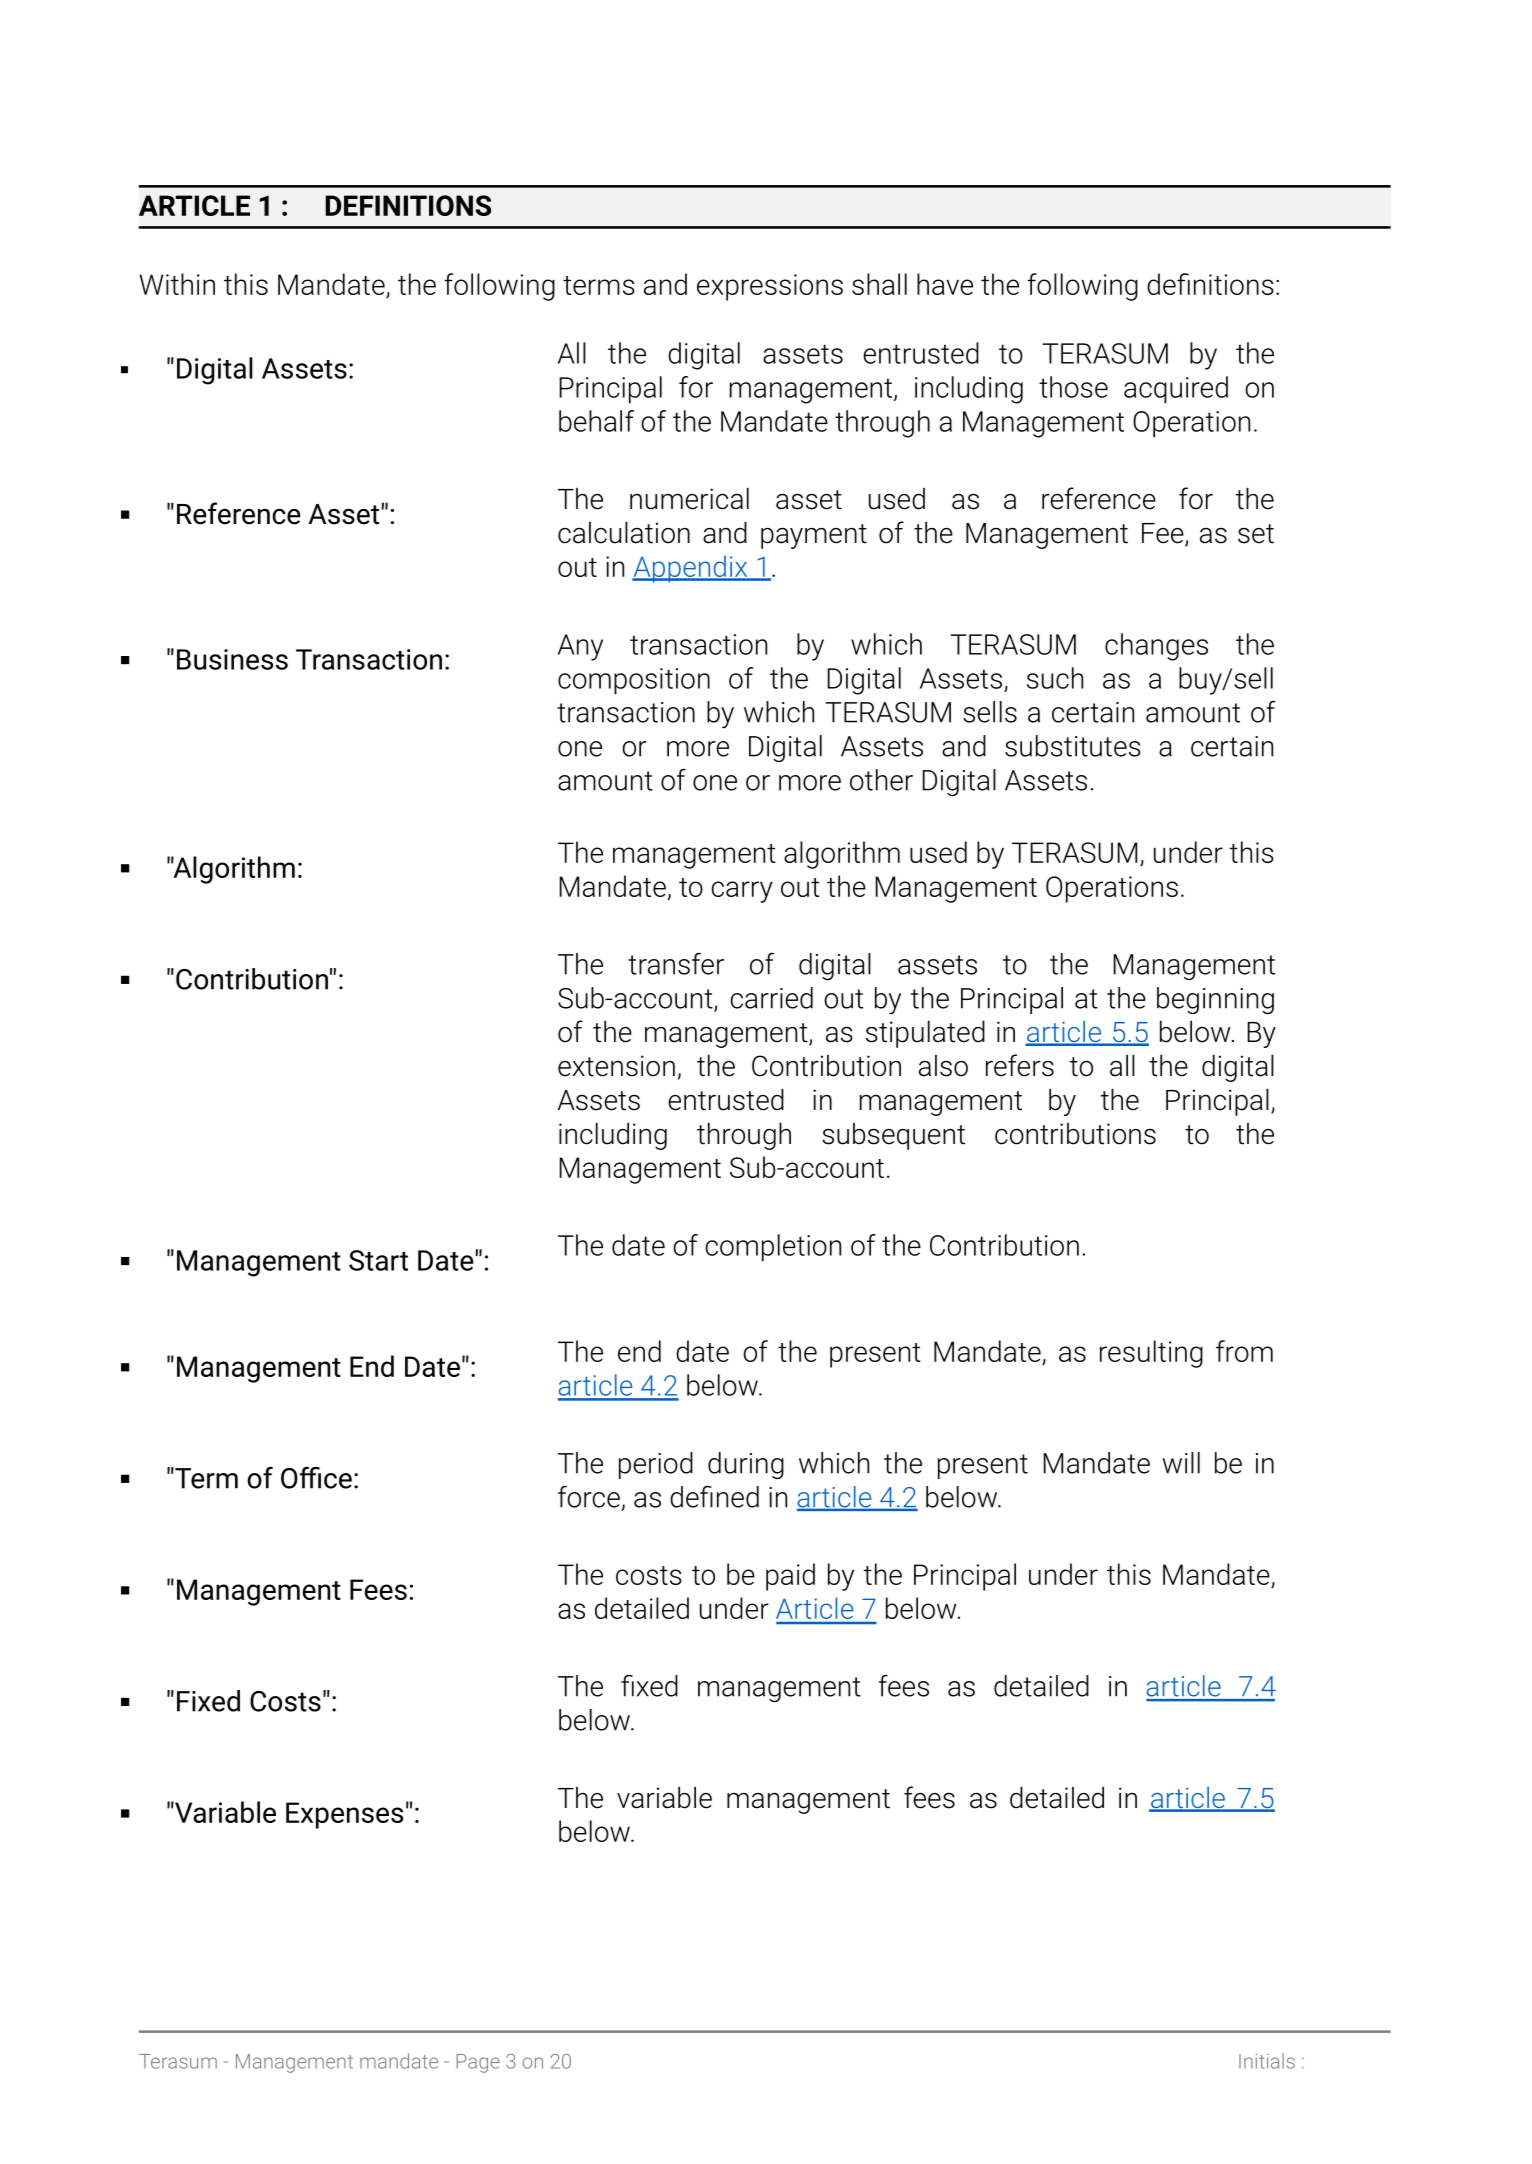 The width and height of the screenshot is (1532, 2164). What do you see at coordinates (344, 1815) in the screenshot?
I see `Expenses` at bounding box center [344, 1815].
